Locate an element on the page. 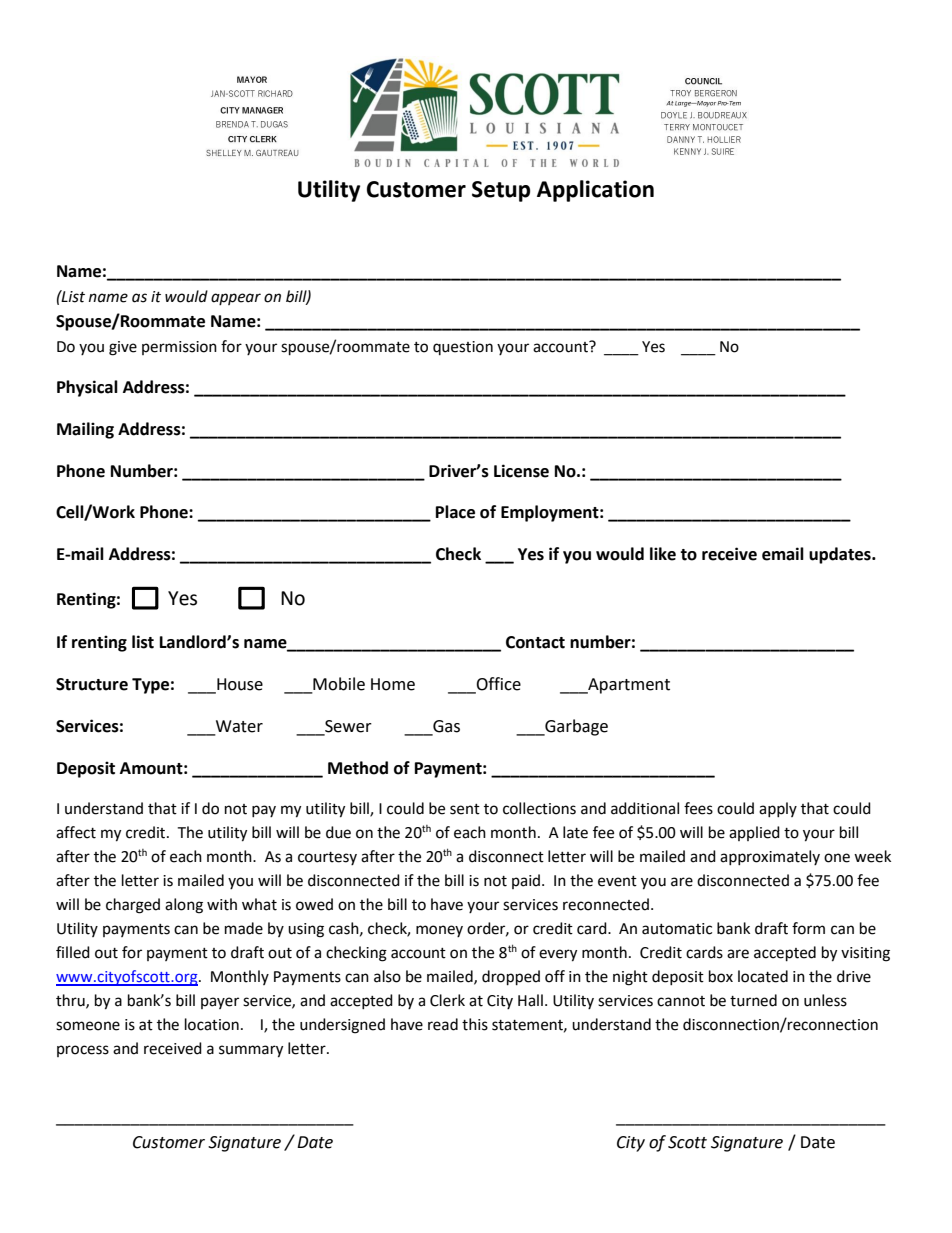 This document has height=1233, width=952. Setup is located at coordinates (501, 191).
